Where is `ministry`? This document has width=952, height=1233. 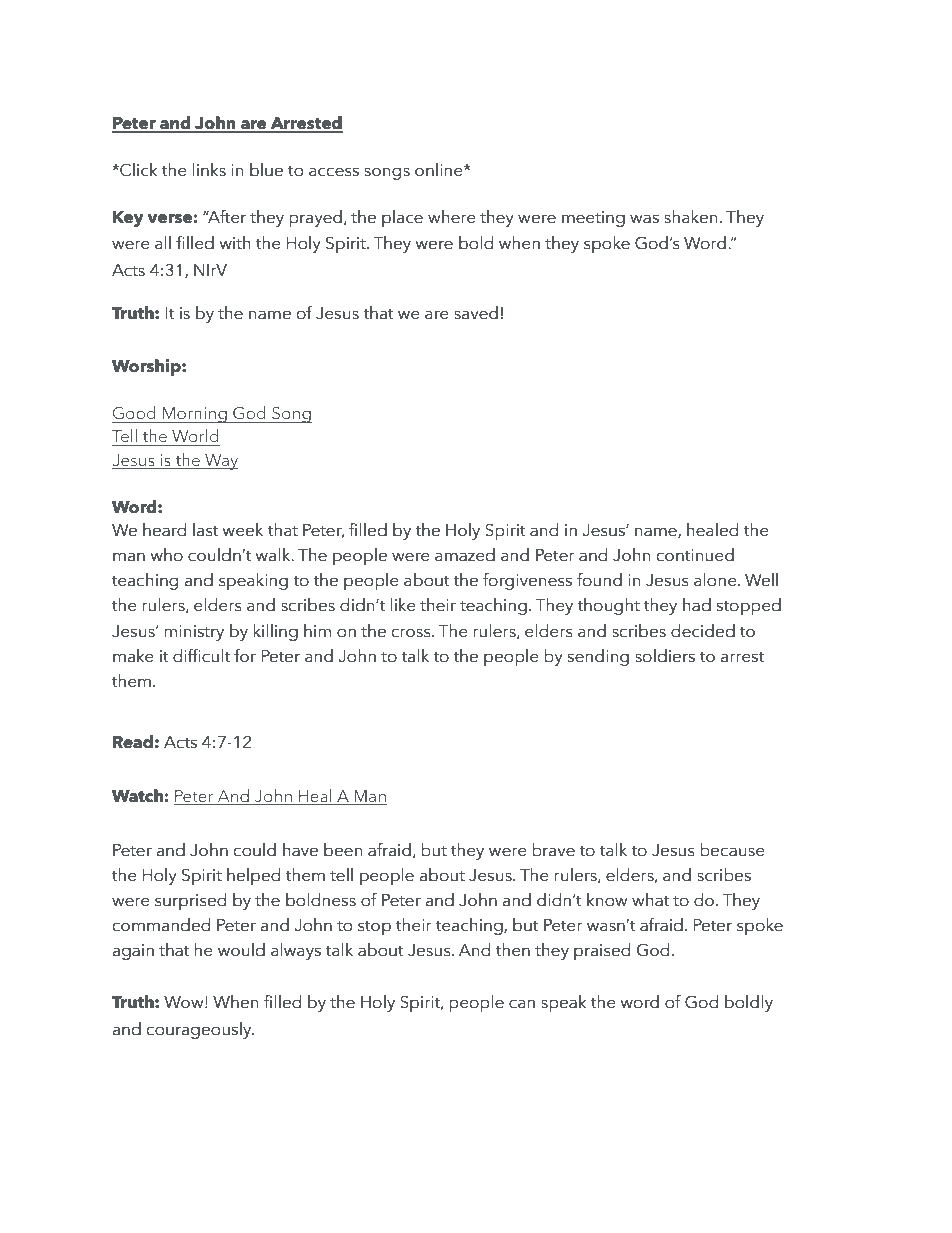
ministry is located at coordinates (194, 633).
